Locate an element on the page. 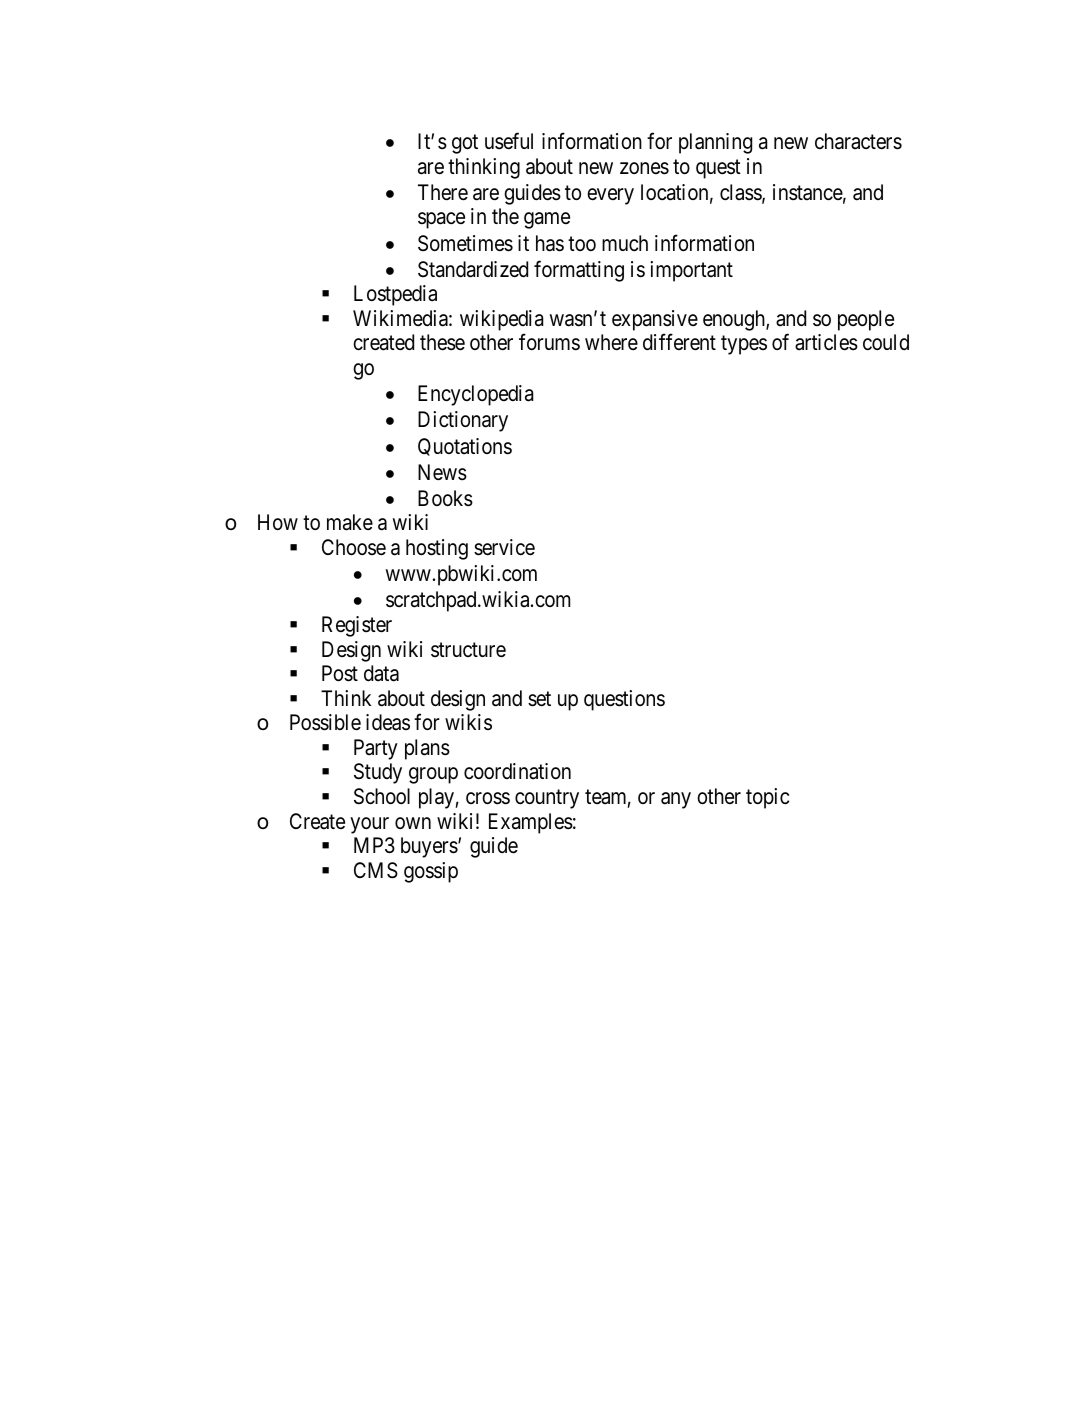 The height and width of the page is (1412, 1091). structure is located at coordinates (468, 650).
